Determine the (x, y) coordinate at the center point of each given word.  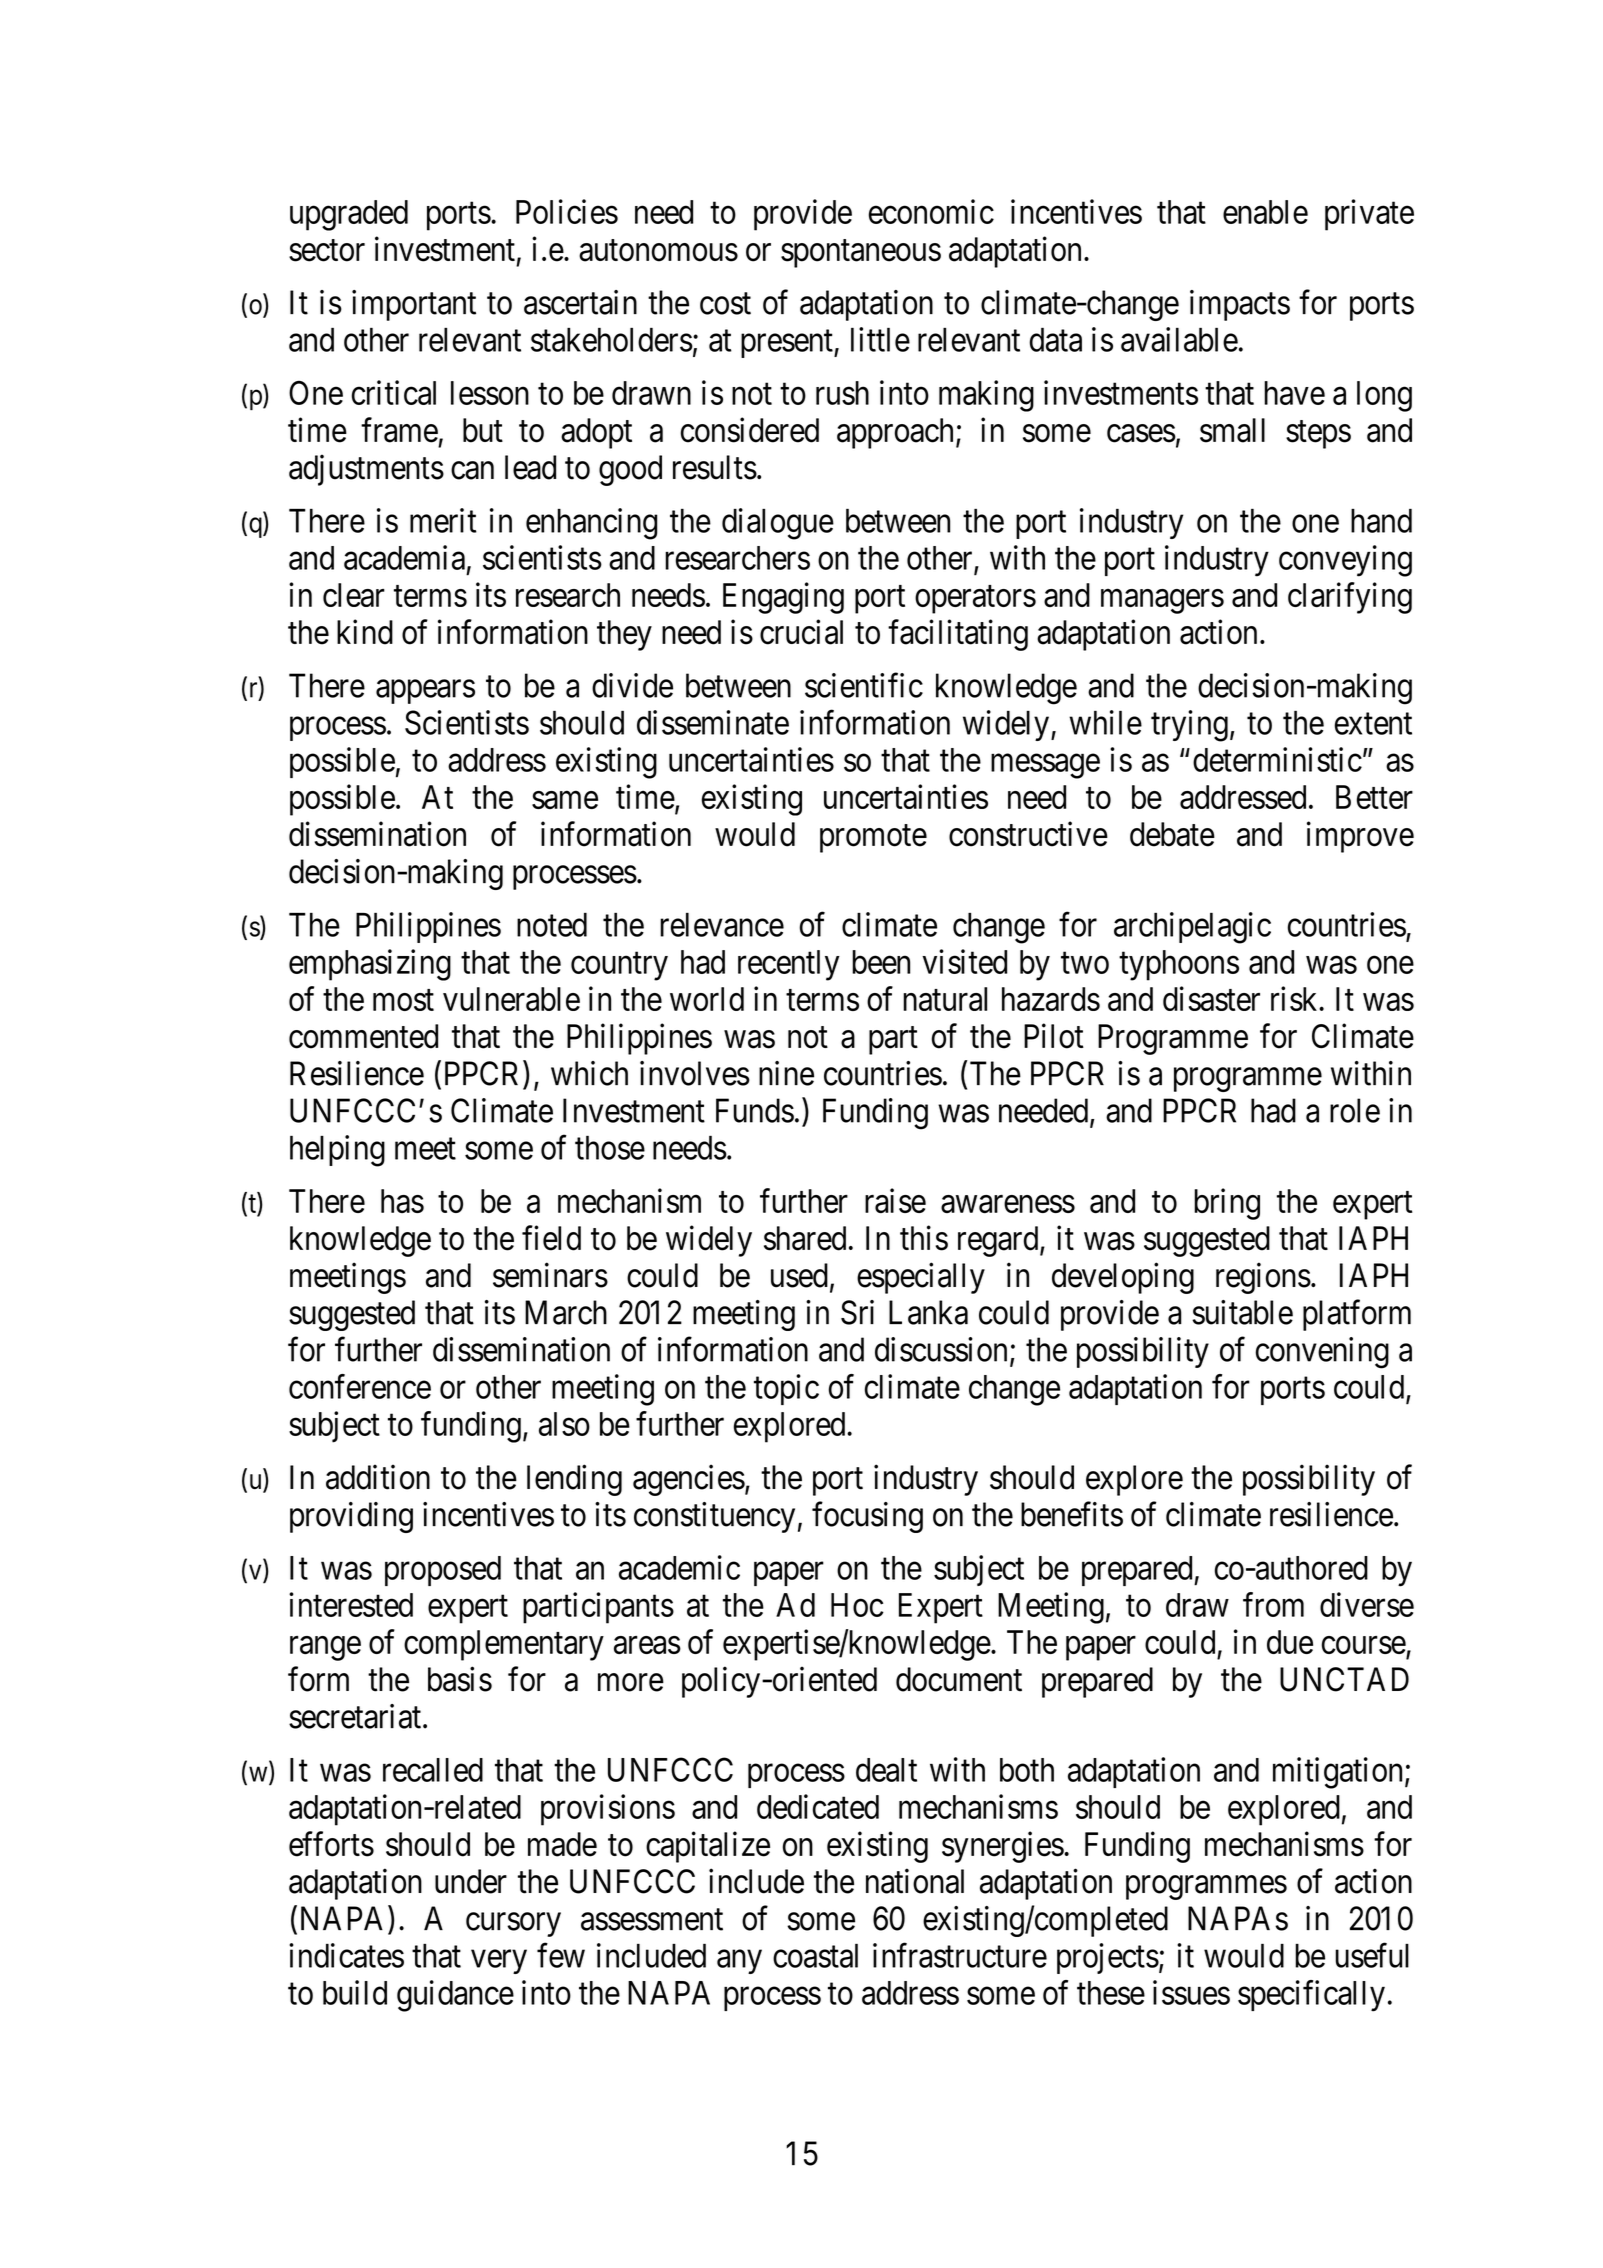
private (1369, 215)
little (880, 339)
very (499, 1962)
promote (873, 839)
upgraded (349, 215)
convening (1322, 1353)
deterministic (1277, 759)
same (565, 800)
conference (360, 1386)
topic (786, 1389)
